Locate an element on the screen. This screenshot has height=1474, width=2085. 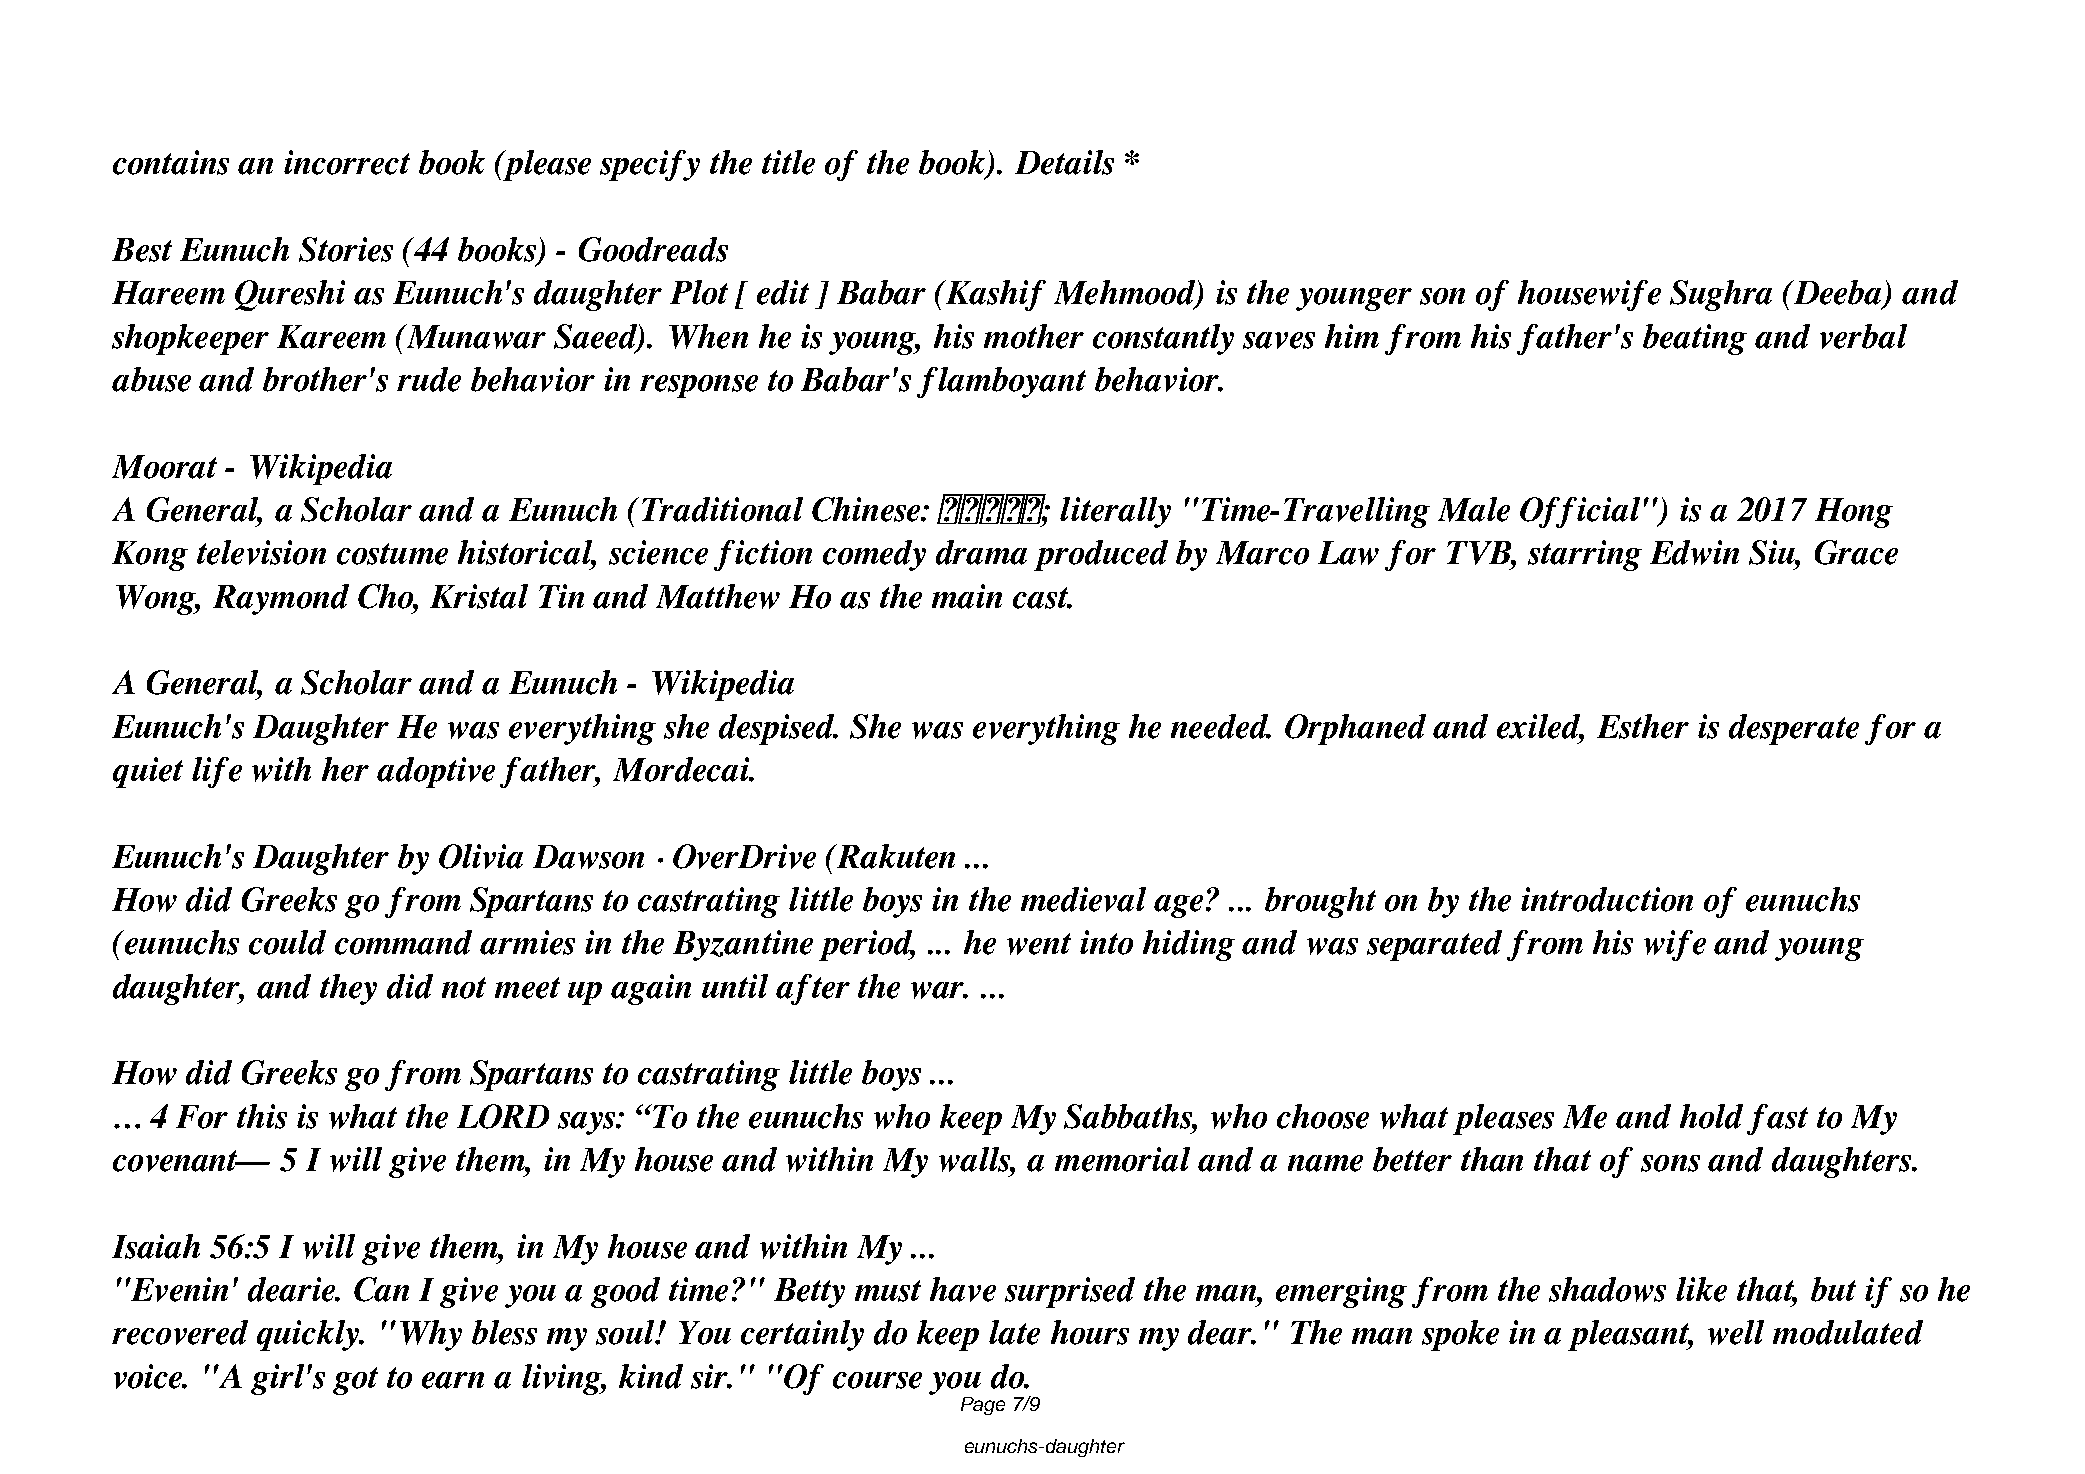
Page is located at coordinates (983, 1406).
